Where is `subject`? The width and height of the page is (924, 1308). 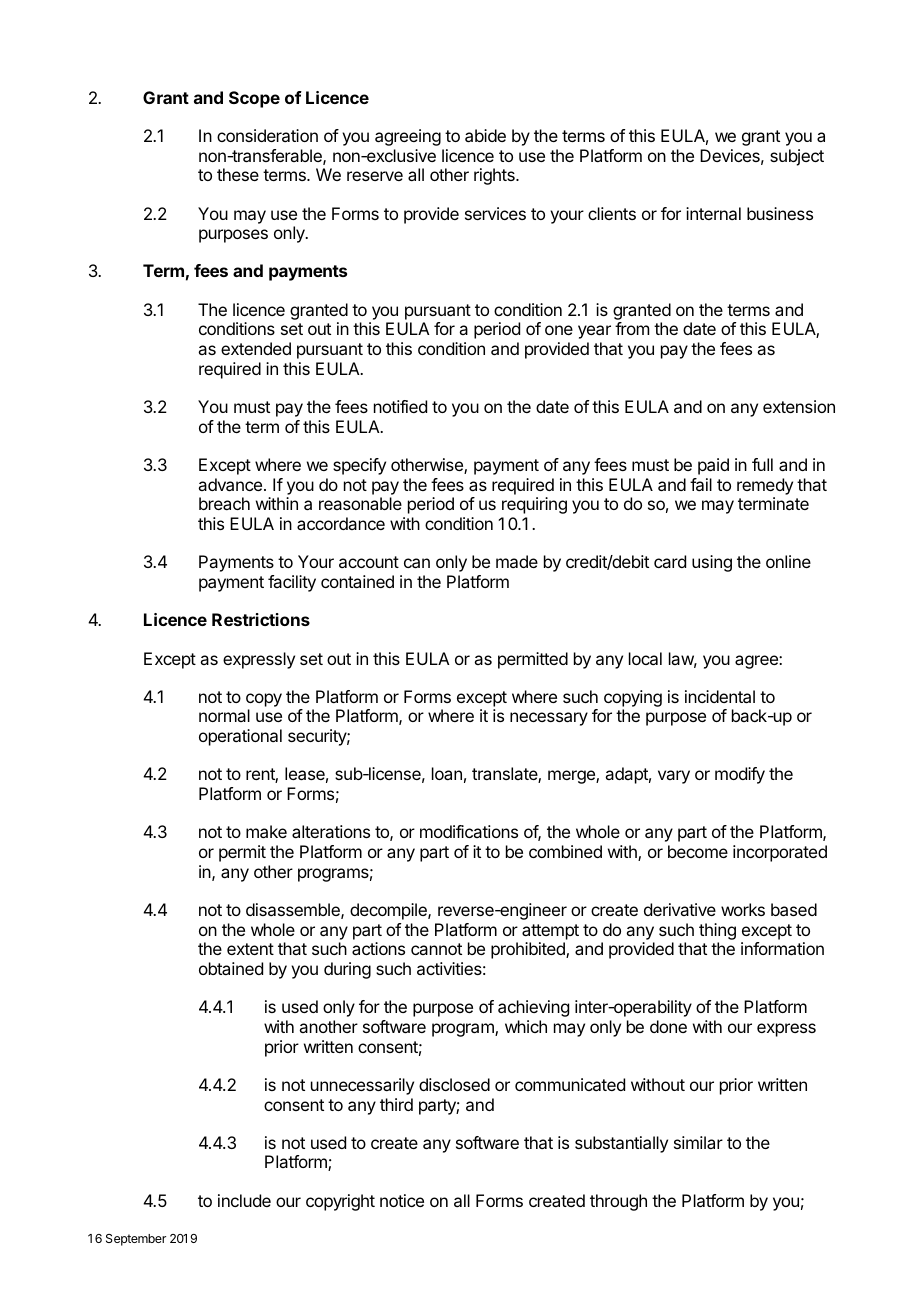 subject is located at coordinates (797, 157).
